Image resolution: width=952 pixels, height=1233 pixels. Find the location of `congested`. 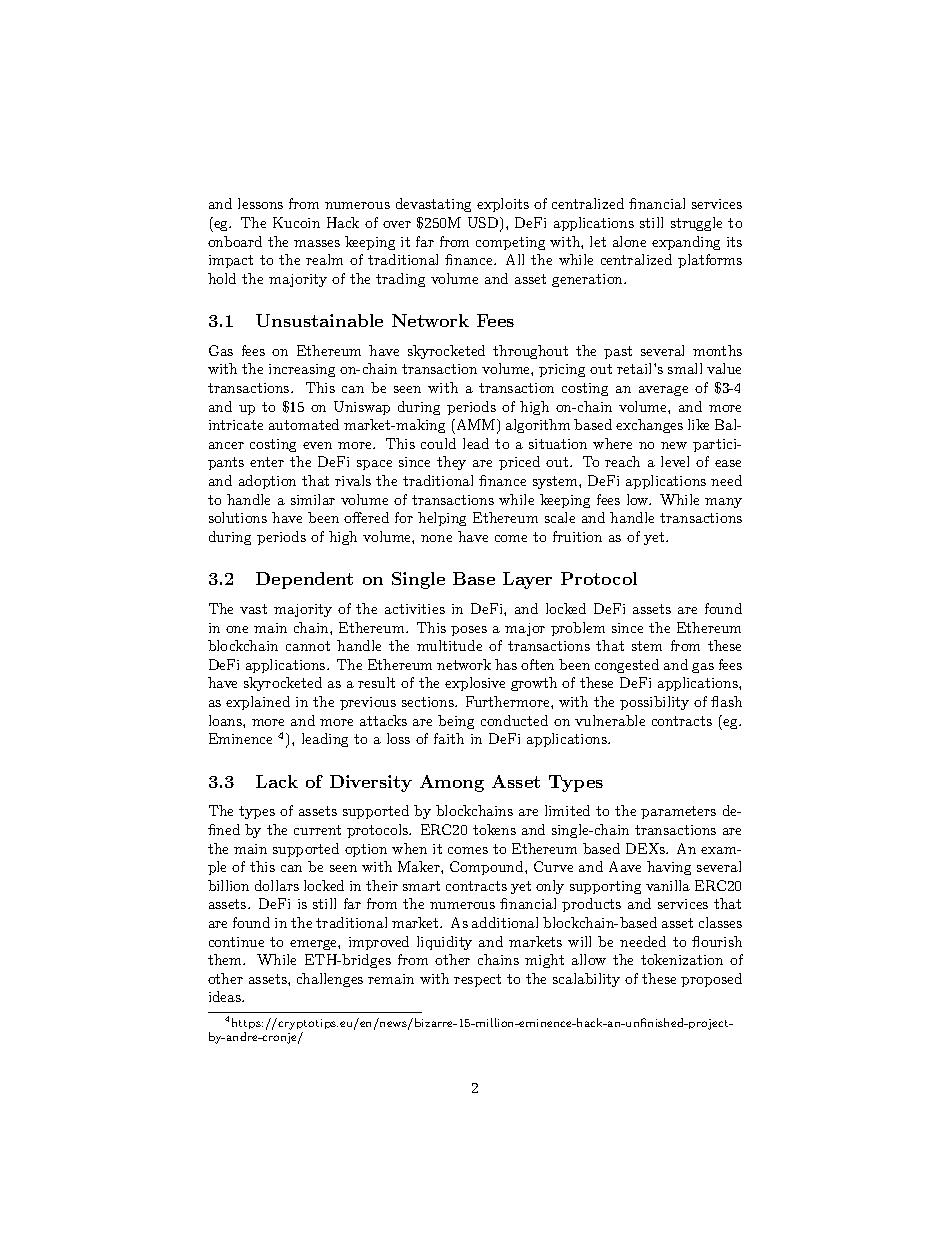

congested is located at coordinates (627, 666).
